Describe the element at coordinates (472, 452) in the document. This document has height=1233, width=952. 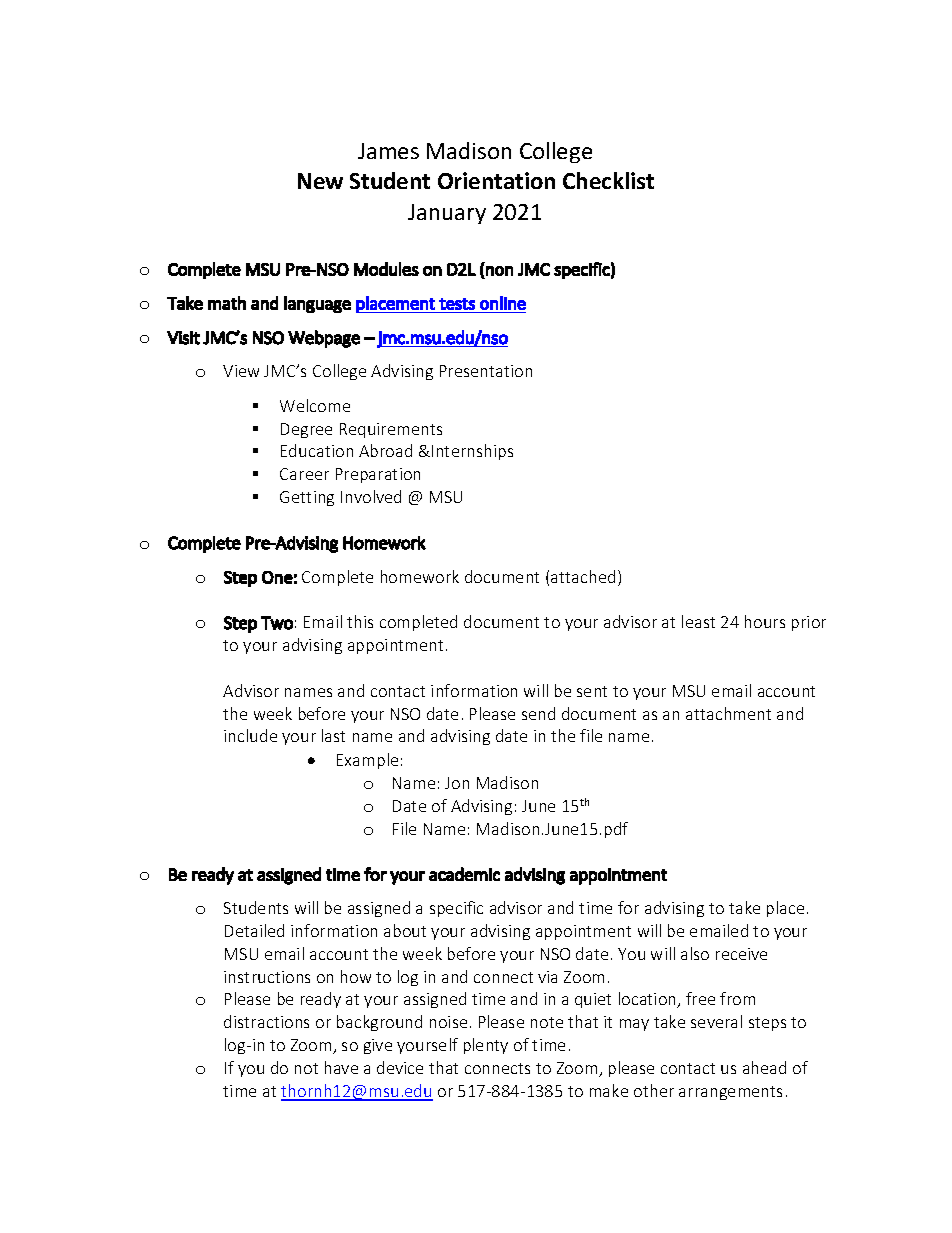
I see `Internships` at that location.
